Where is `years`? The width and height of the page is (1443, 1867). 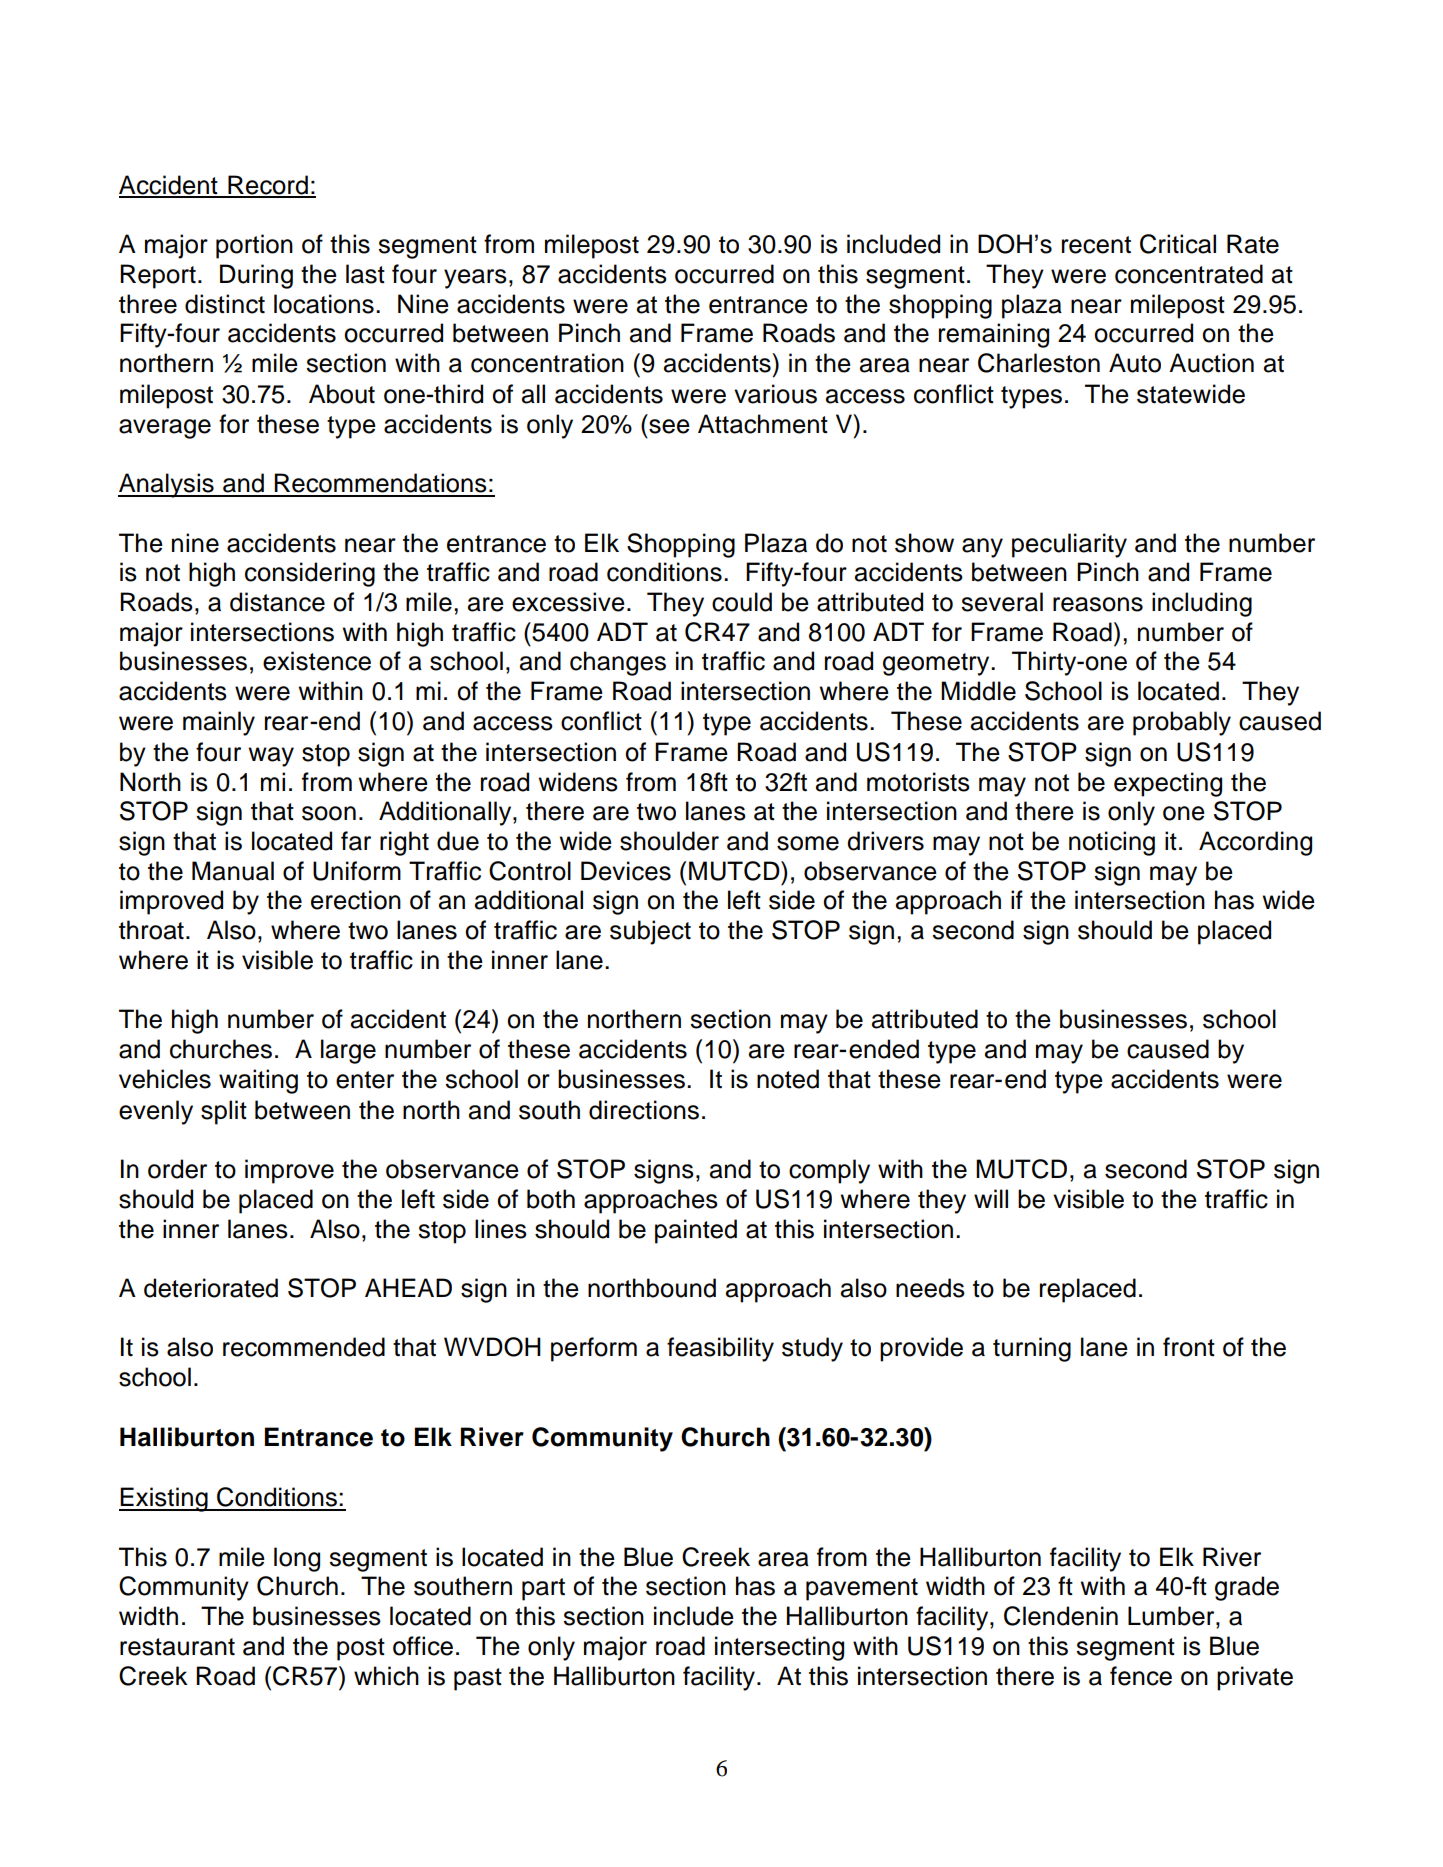 years is located at coordinates (475, 279).
